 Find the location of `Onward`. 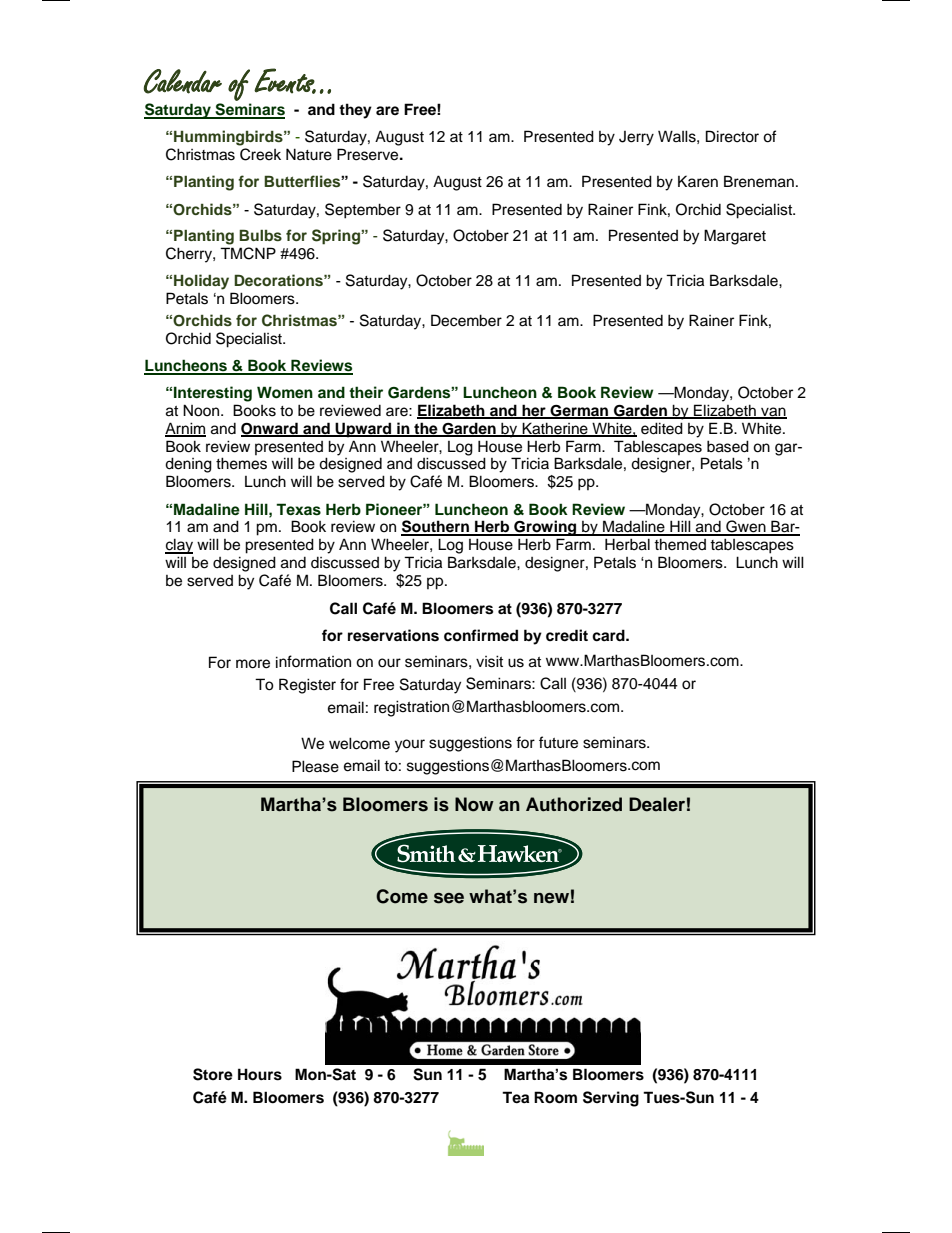

Onward is located at coordinates (270, 429).
